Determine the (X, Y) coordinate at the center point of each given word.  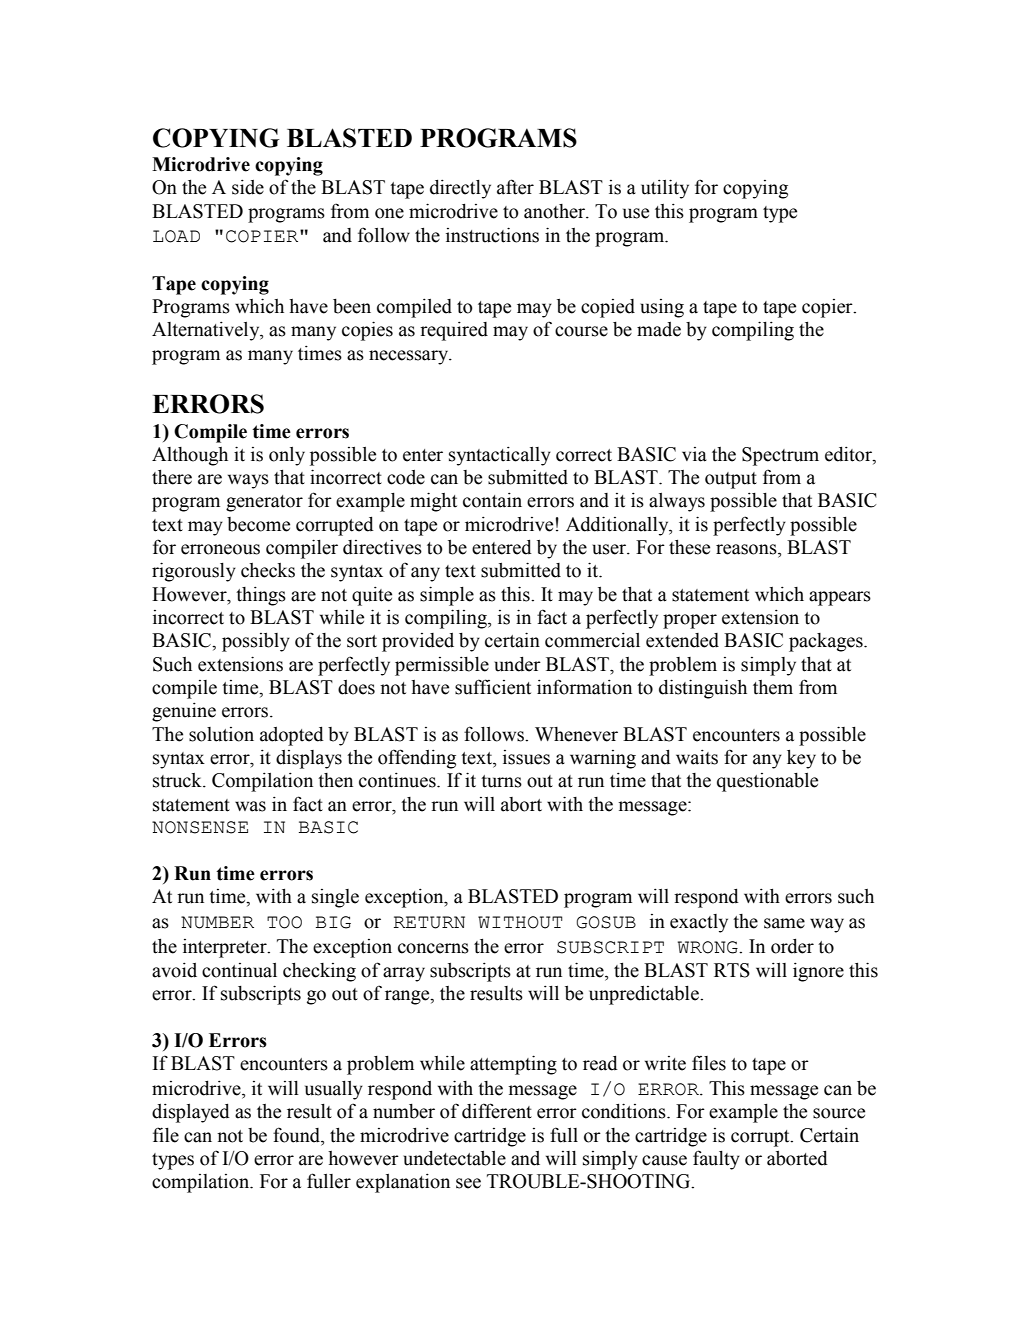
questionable (767, 782)
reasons (747, 549)
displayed (191, 1113)
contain (492, 500)
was (250, 806)
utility (665, 189)
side (248, 187)
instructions (492, 235)
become (258, 524)
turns (501, 781)
